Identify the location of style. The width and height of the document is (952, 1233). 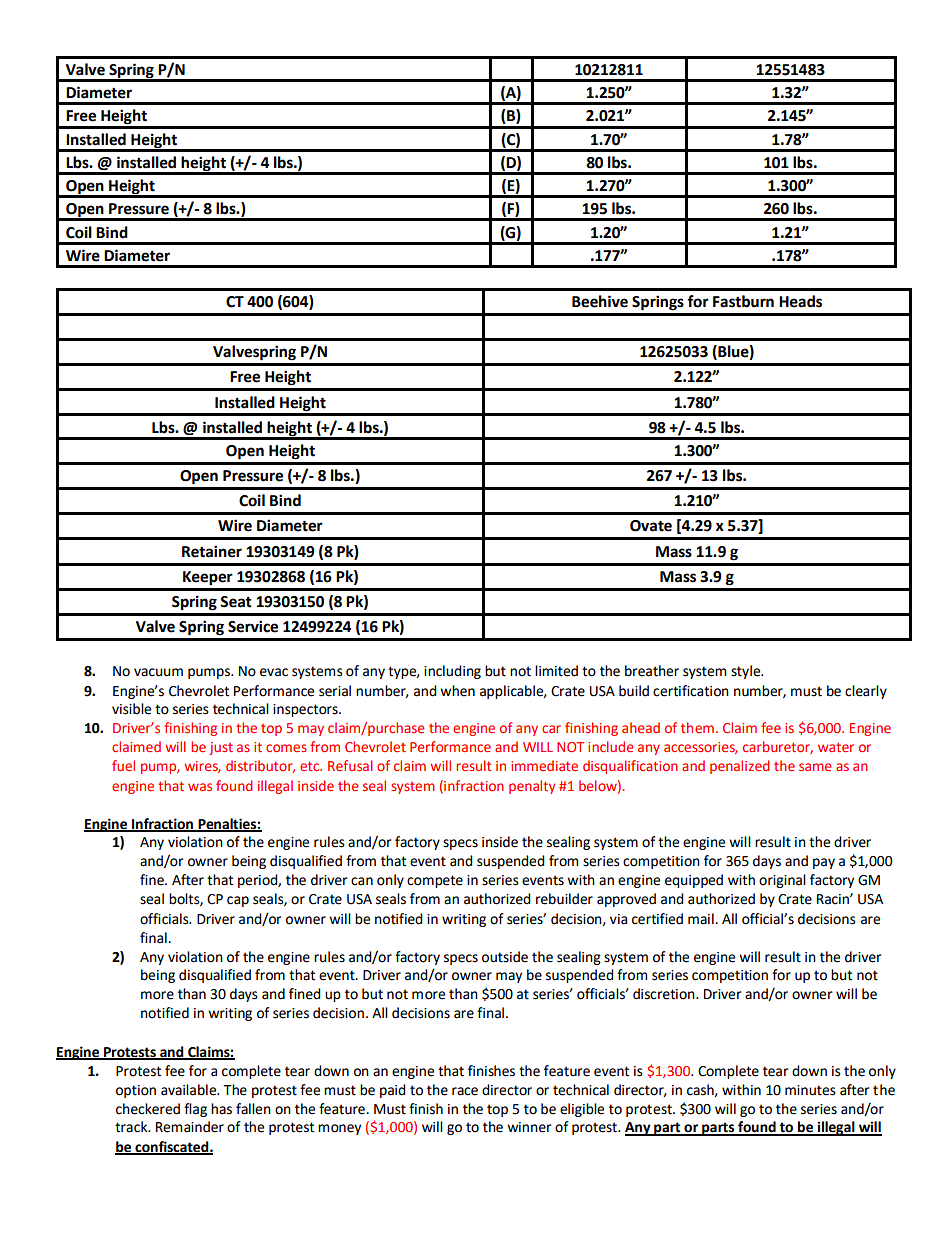
(747, 672).
